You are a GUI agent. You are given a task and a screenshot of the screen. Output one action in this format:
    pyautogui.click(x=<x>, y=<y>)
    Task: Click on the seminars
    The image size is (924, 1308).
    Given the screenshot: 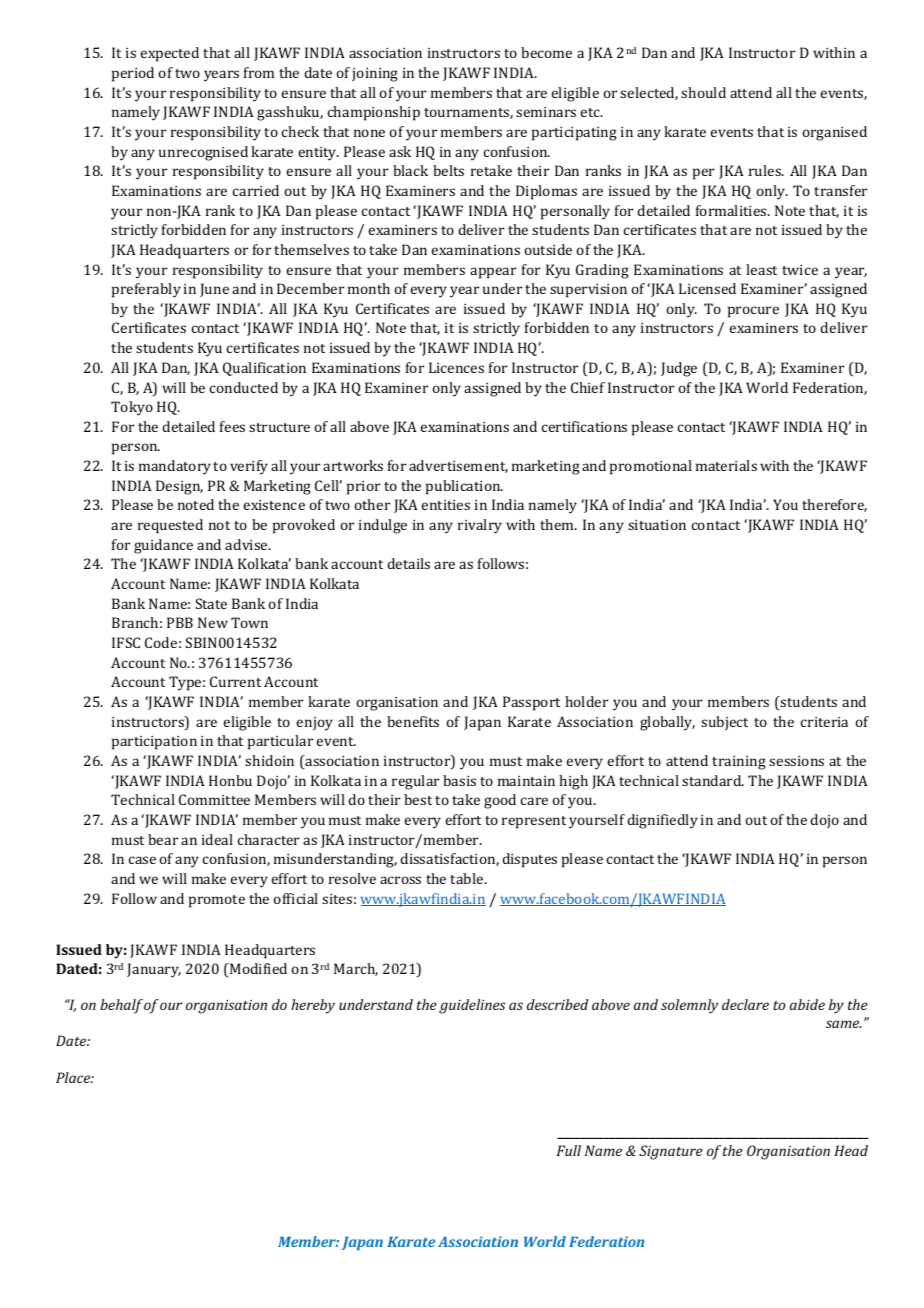 What is the action you would take?
    pyautogui.click(x=546, y=112)
